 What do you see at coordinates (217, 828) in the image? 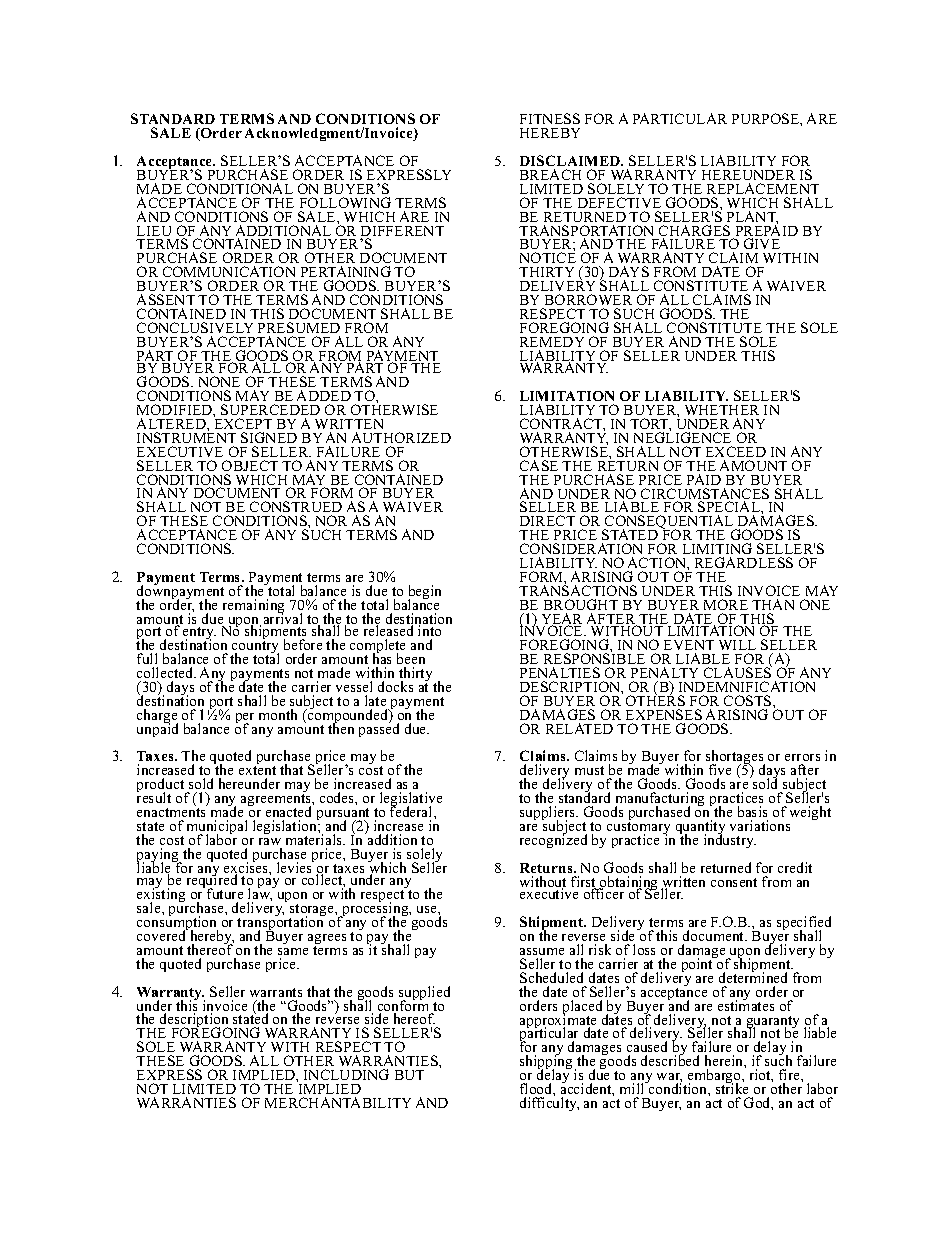
I see `municipal` at bounding box center [217, 828].
